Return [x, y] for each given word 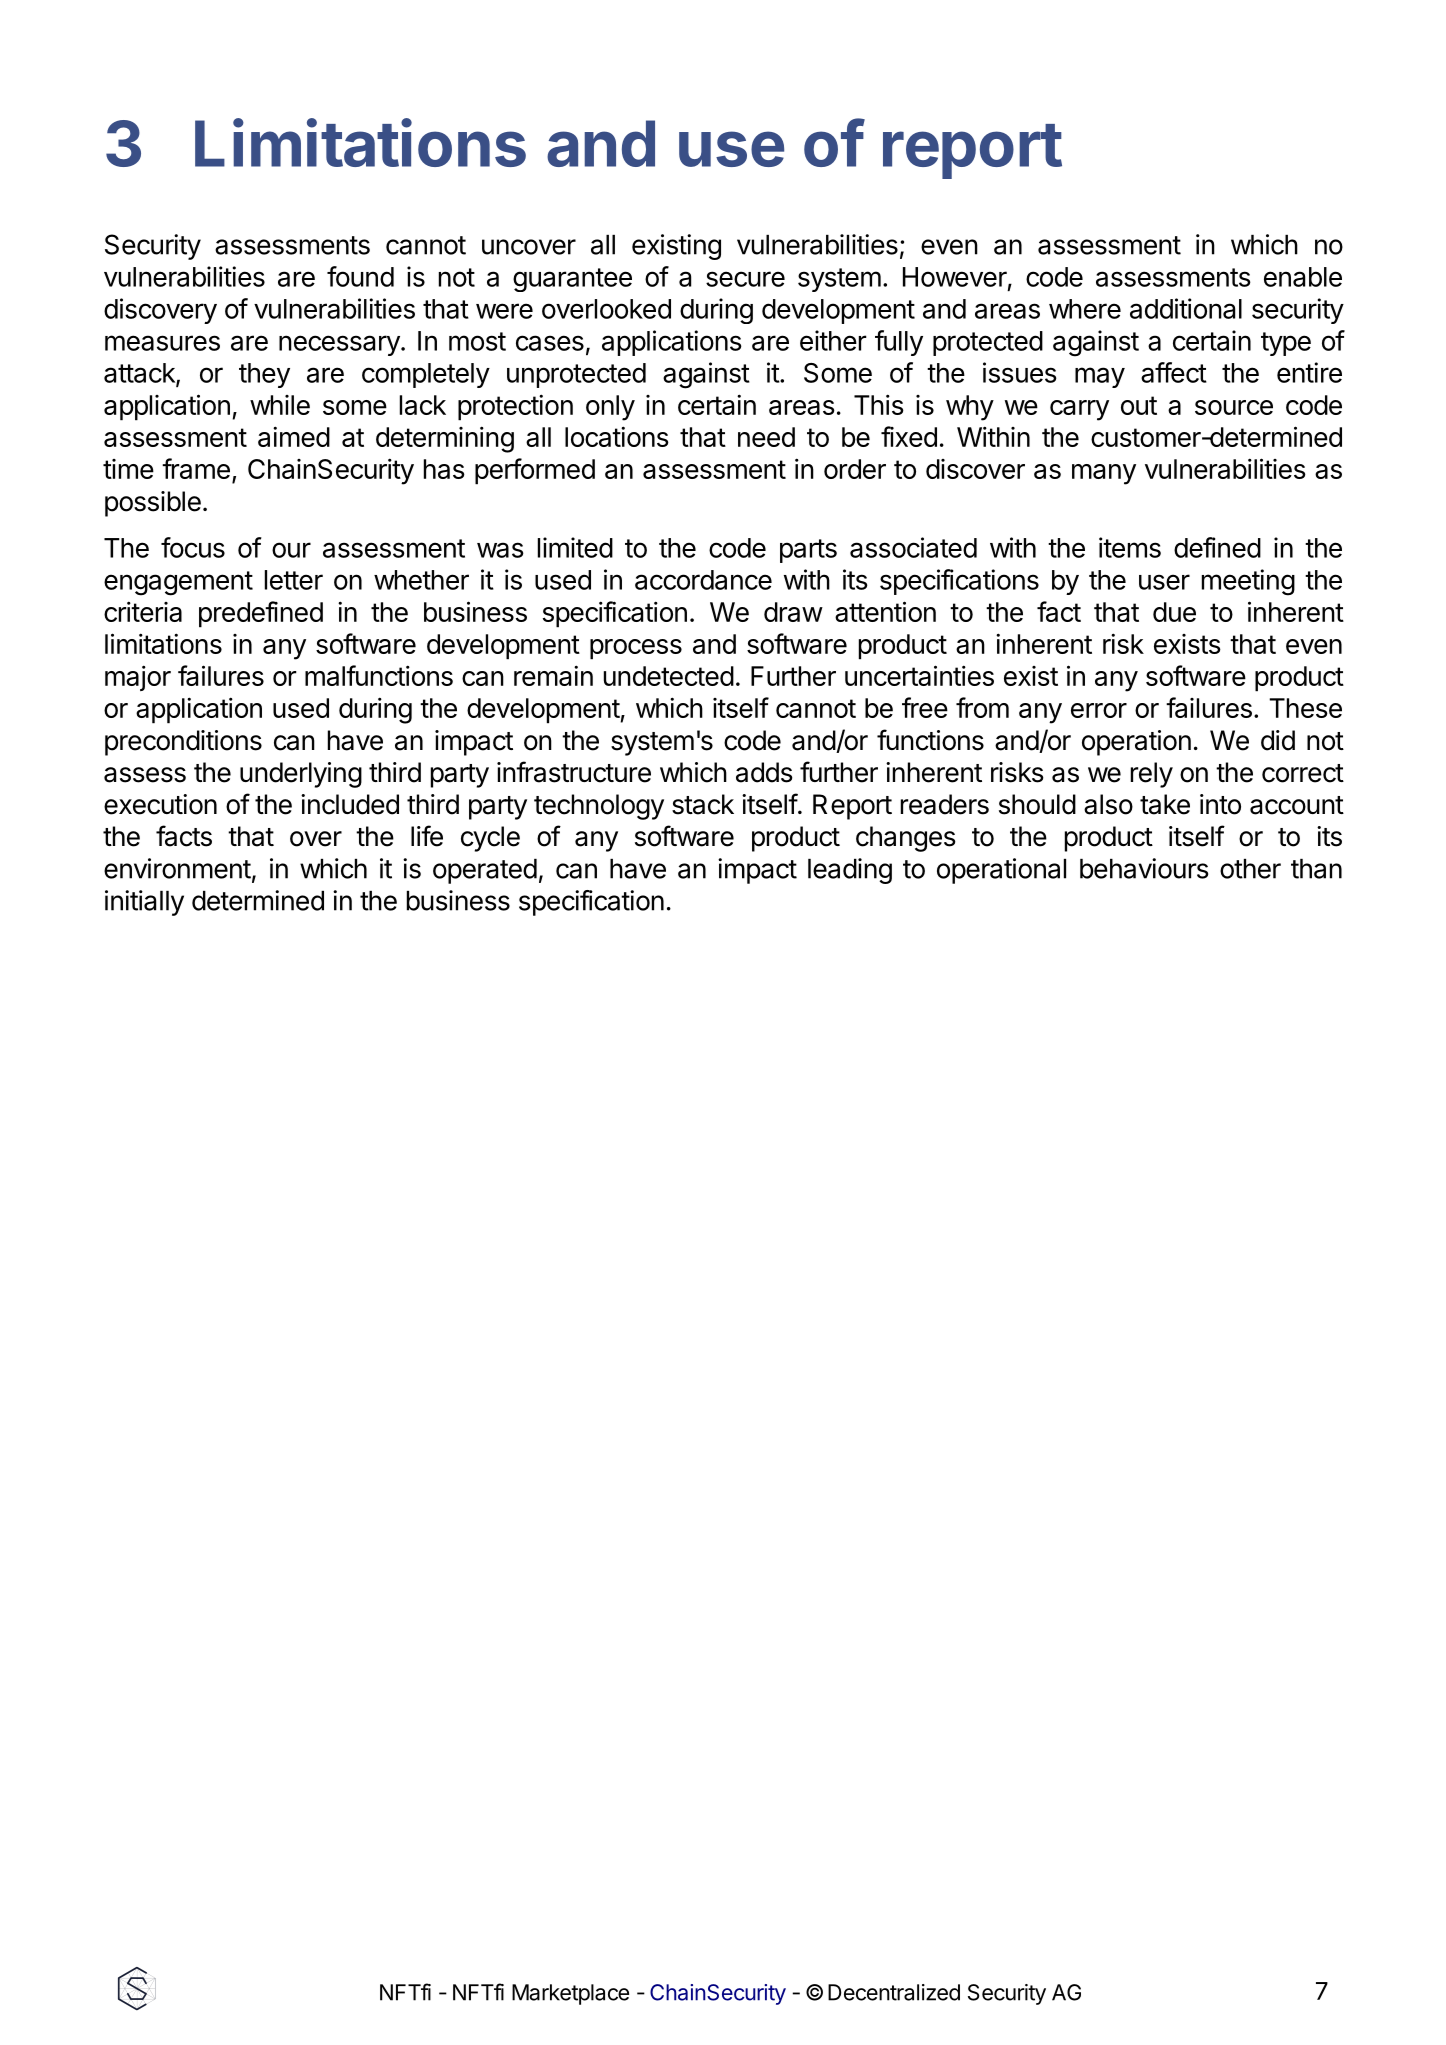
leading [850, 871]
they [264, 375]
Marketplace [570, 1994]
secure [745, 279]
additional [1186, 308]
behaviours [1144, 868]
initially [144, 903]
